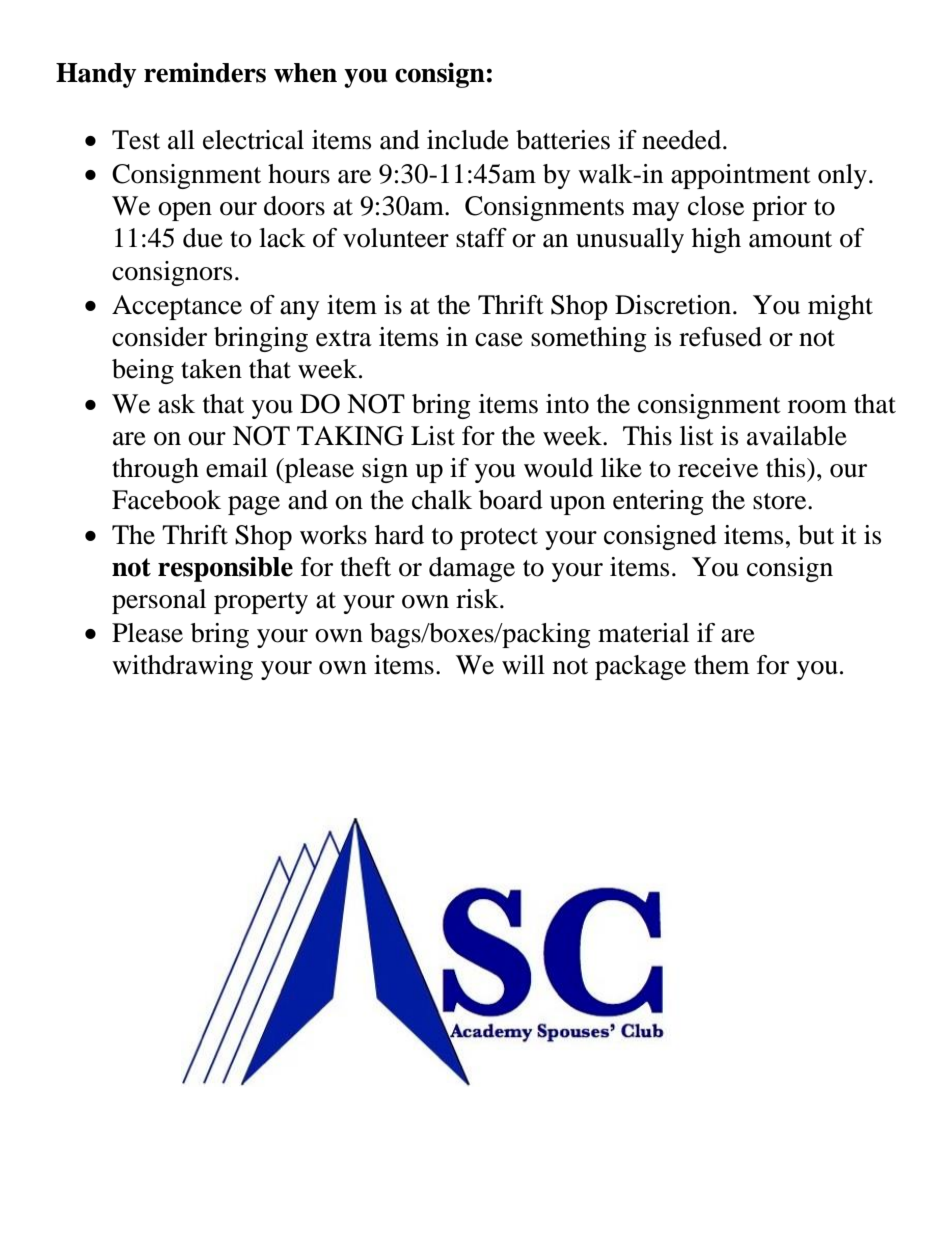 The image size is (952, 1233). What do you see at coordinates (683, 140) in the screenshot?
I see `needed` at bounding box center [683, 140].
